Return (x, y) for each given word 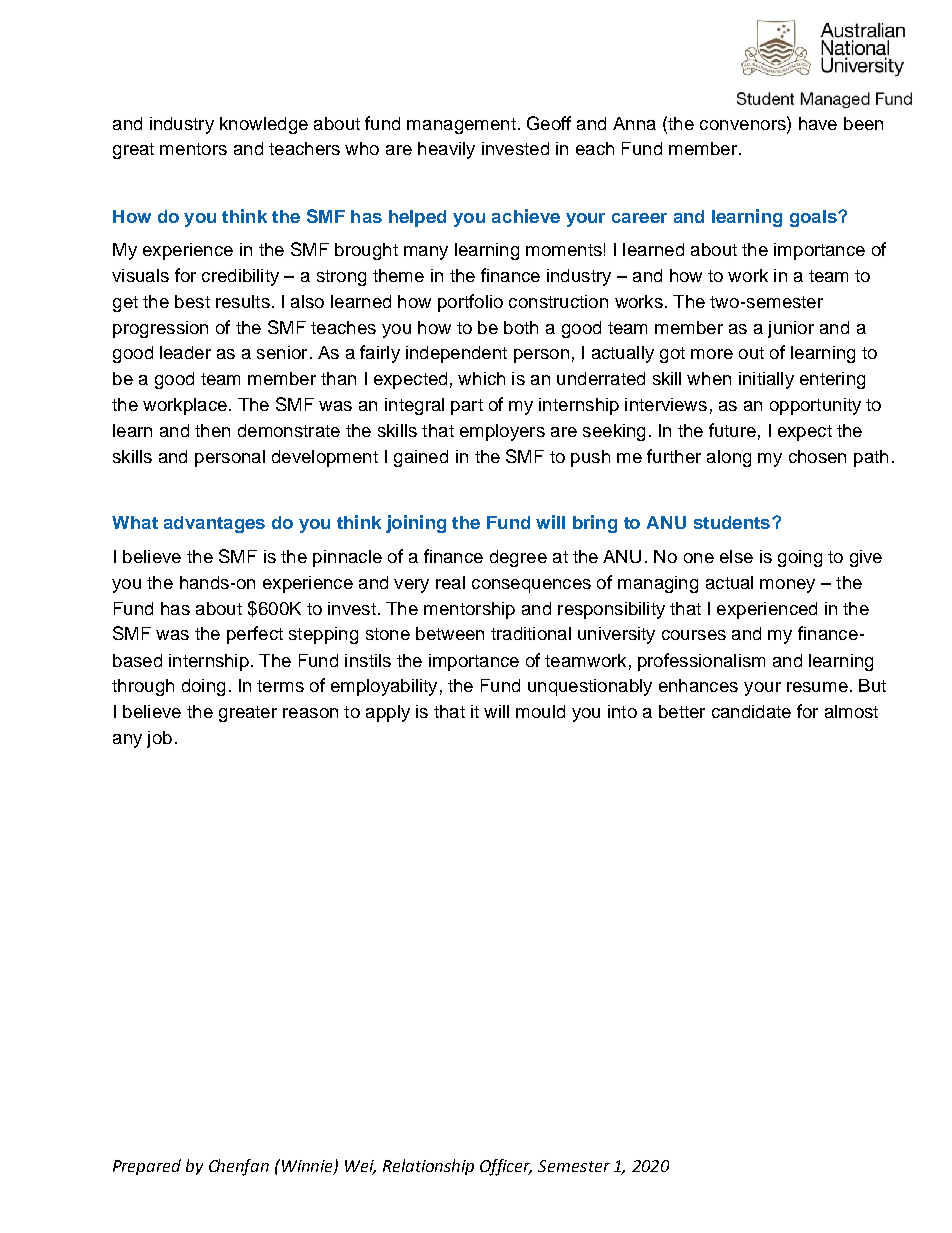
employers (502, 432)
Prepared (147, 1167)
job (159, 739)
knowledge (264, 125)
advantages (214, 524)
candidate (751, 711)
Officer (506, 1167)
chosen (817, 456)
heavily (446, 150)
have (818, 123)
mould (540, 711)
